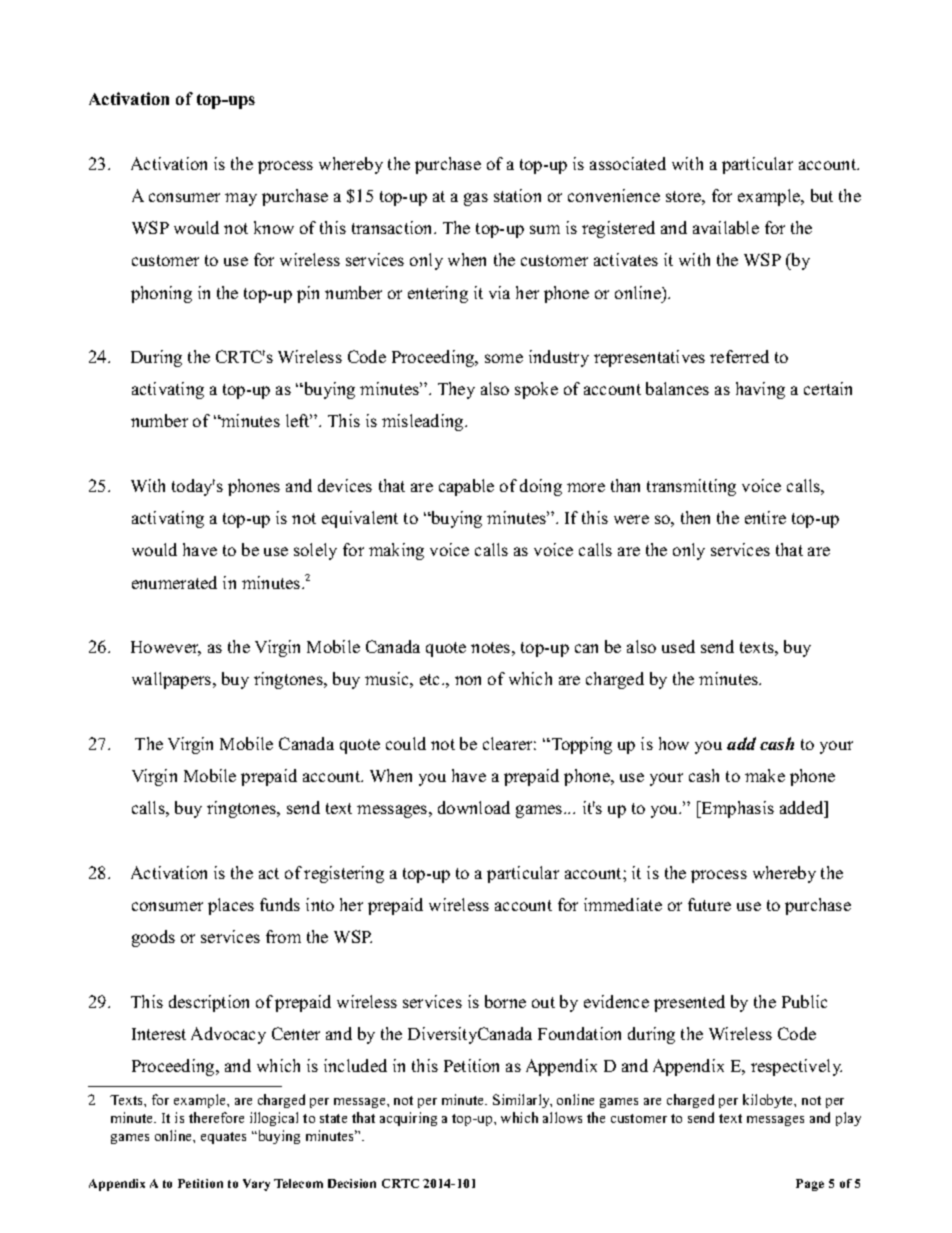 This screenshot has height=1233, width=952. I want to click on left, so click(299, 420).
